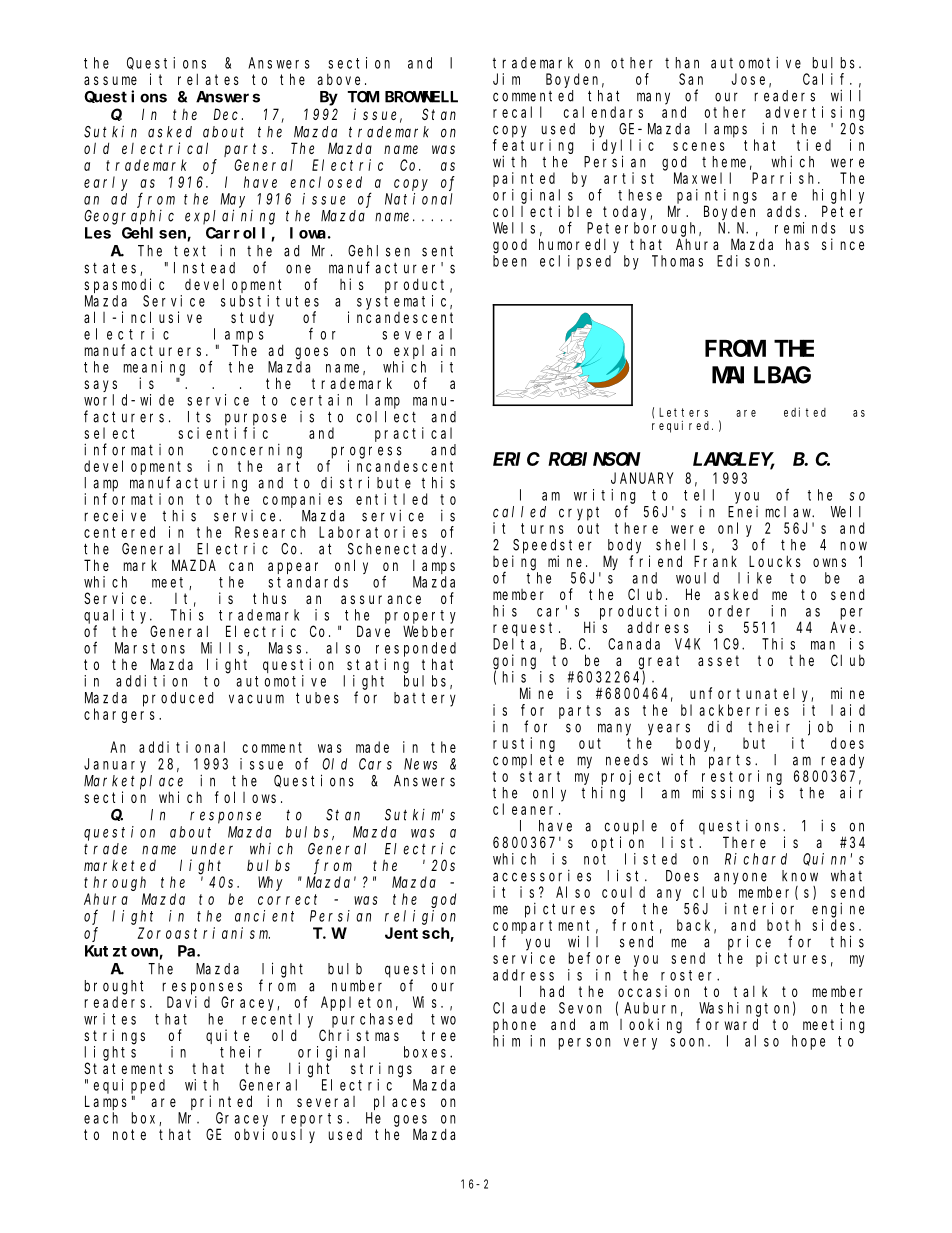  I want to click on would, so click(697, 578).
